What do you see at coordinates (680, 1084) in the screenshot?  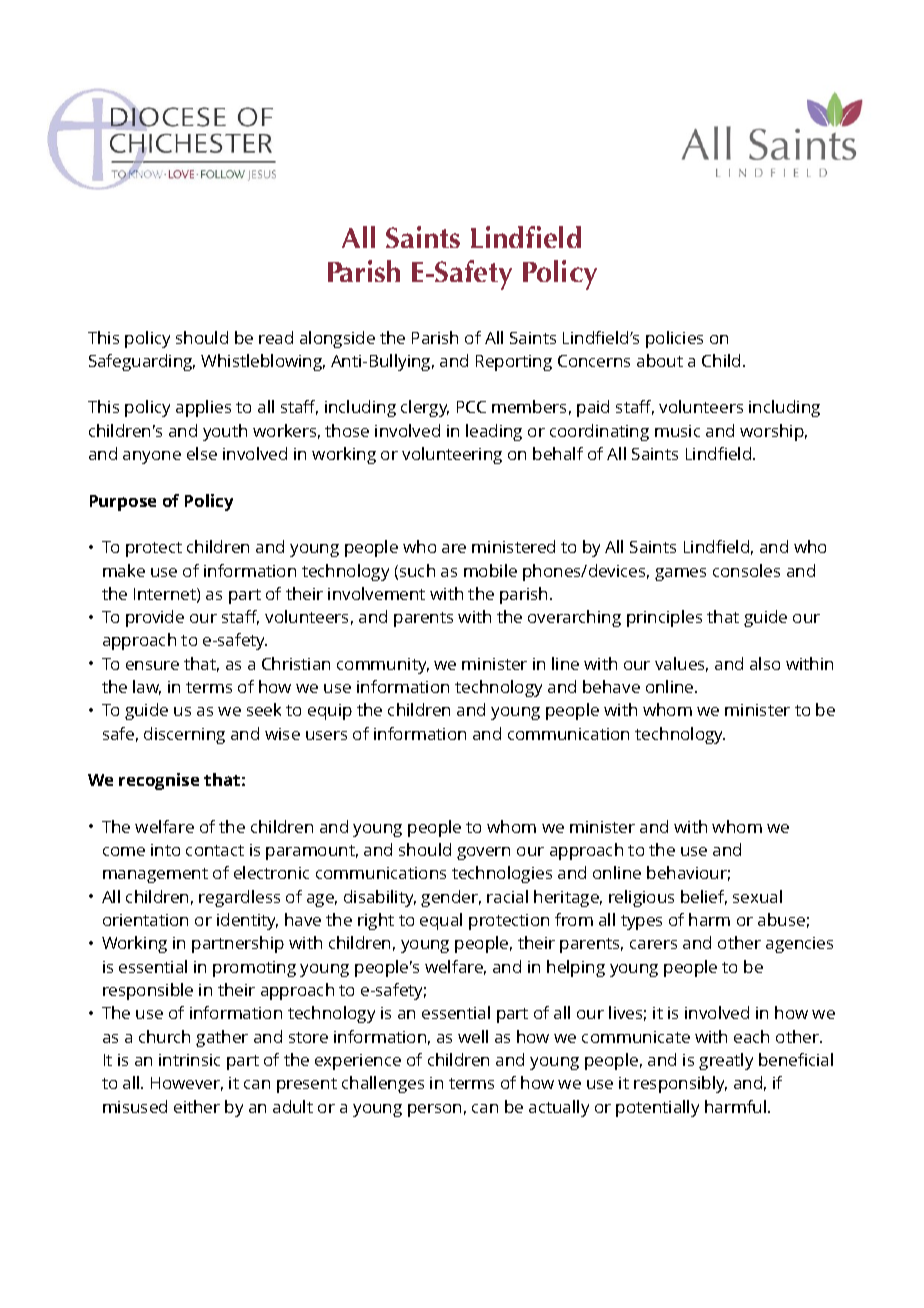 I see `responsibly` at bounding box center [680, 1084].
